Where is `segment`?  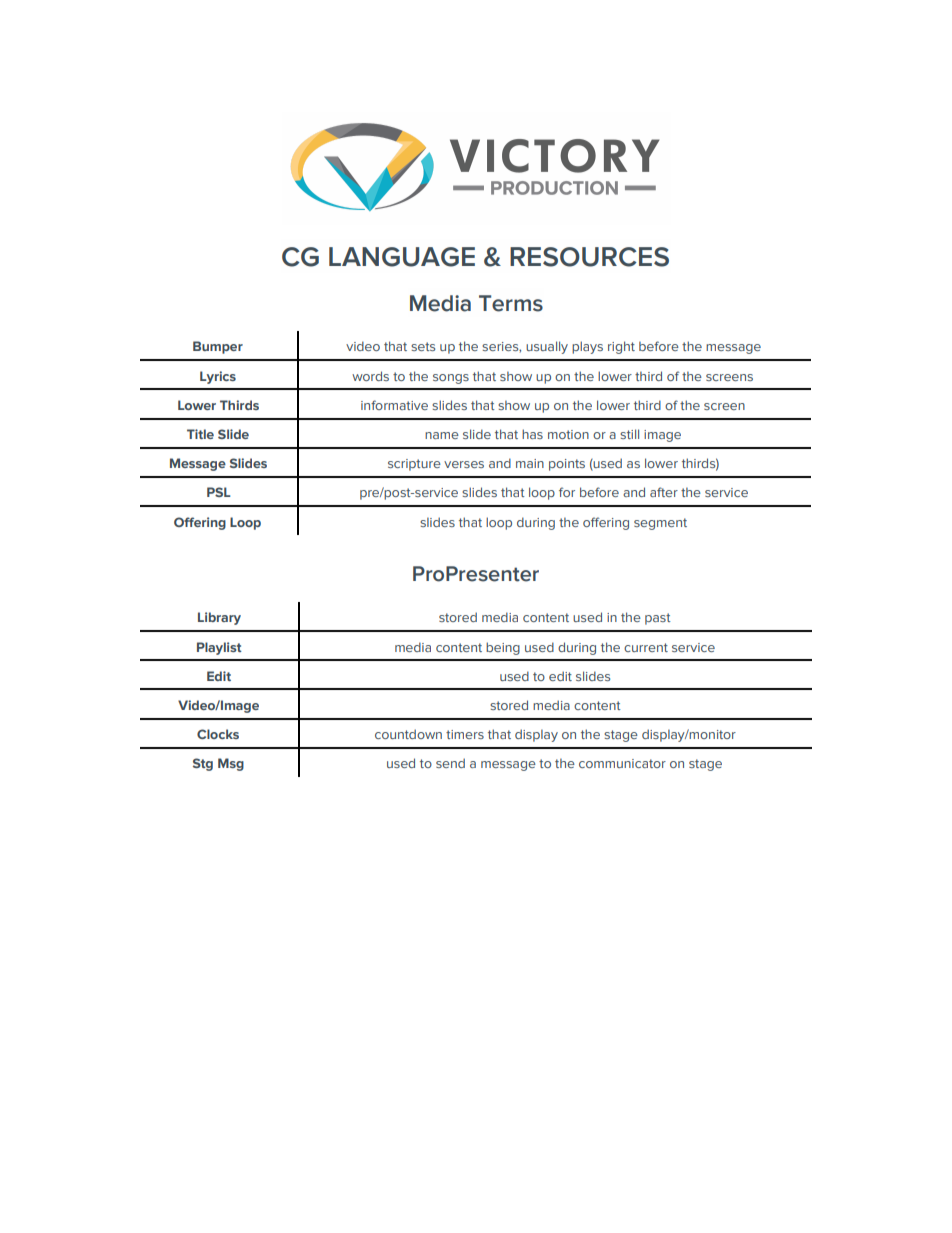 segment is located at coordinates (660, 524).
